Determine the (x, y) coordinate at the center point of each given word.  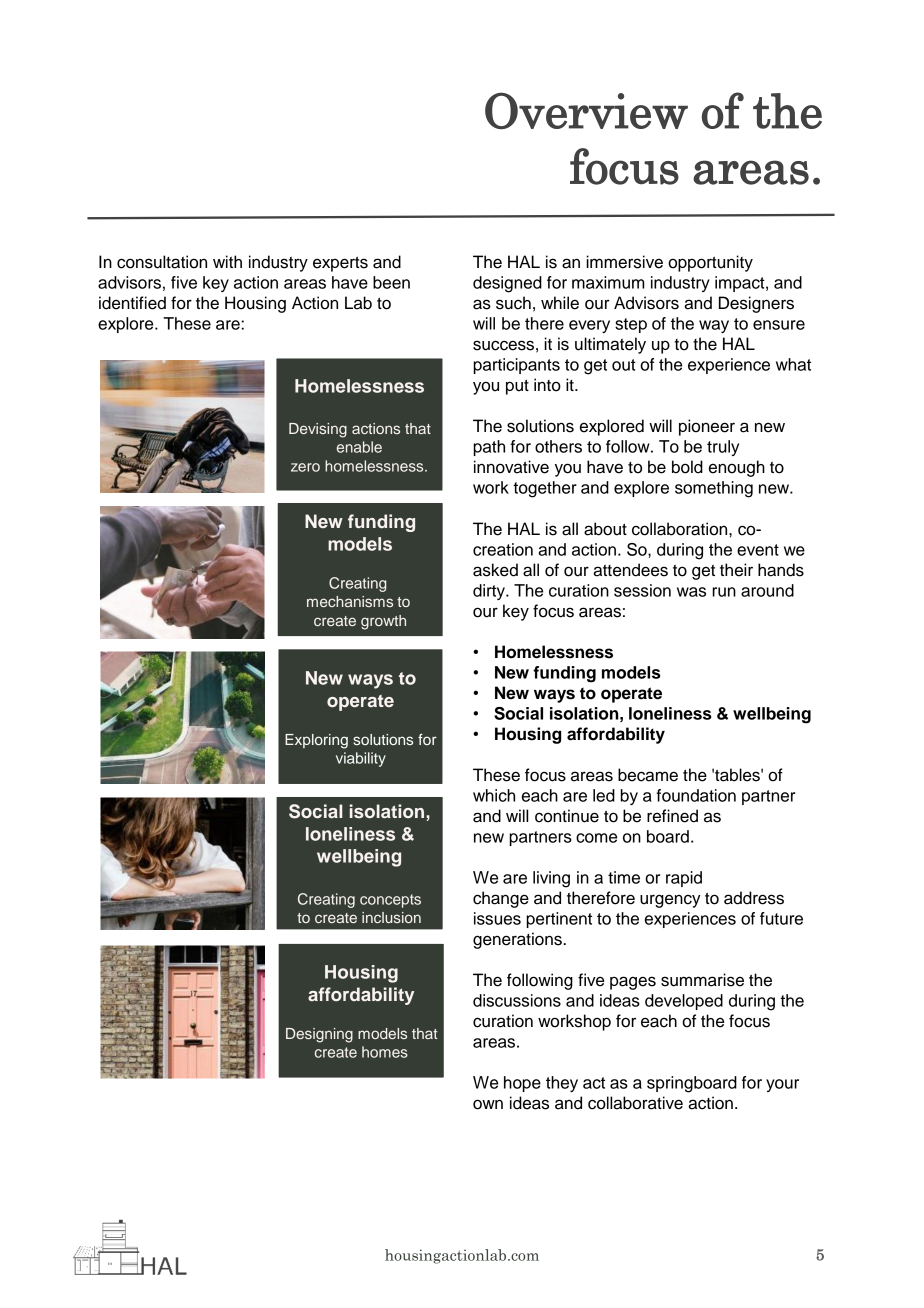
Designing (319, 1035)
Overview (586, 110)
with (227, 261)
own (488, 1104)
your (782, 1085)
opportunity (710, 263)
